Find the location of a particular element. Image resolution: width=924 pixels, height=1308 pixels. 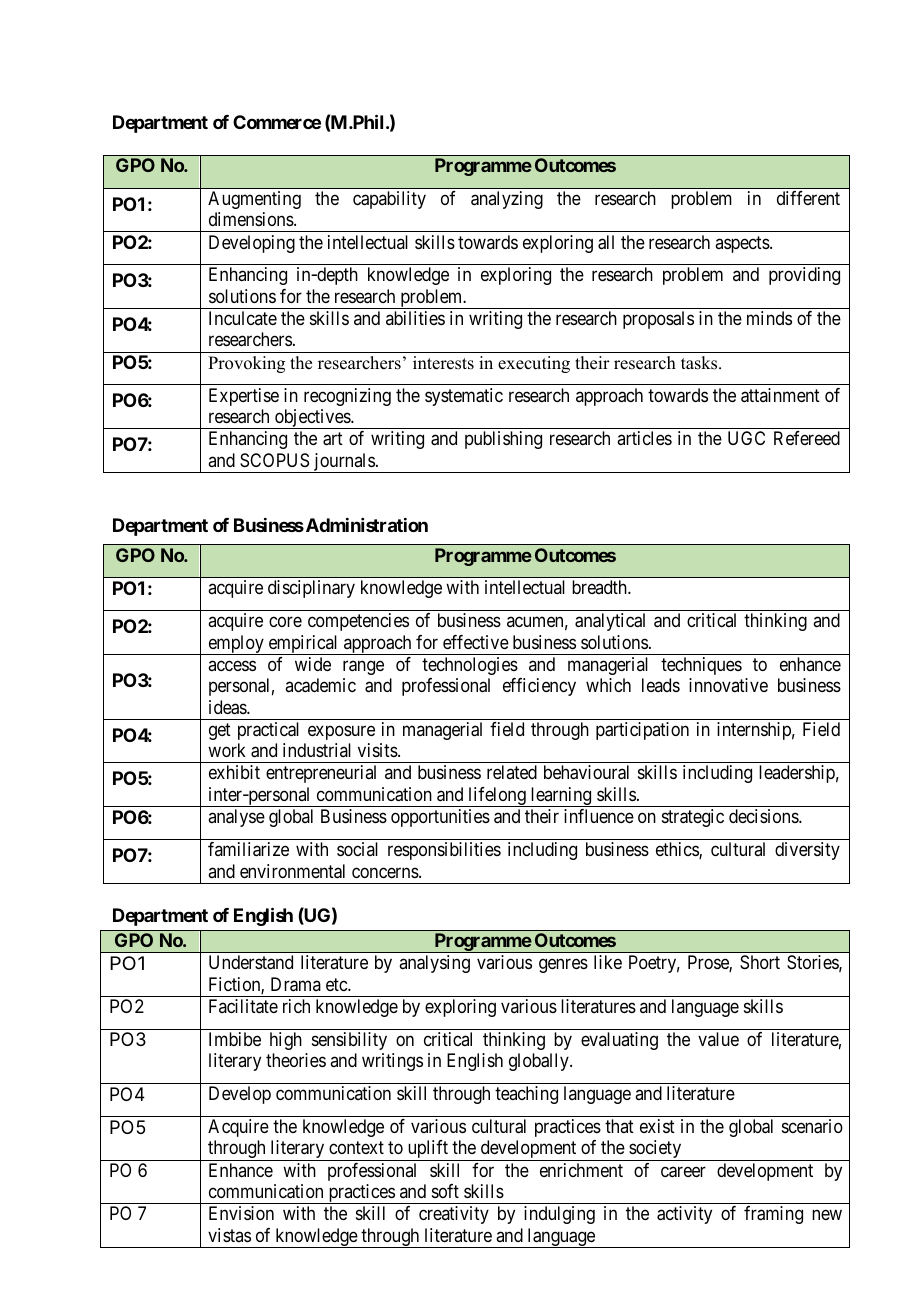

innovative is located at coordinates (728, 685).
